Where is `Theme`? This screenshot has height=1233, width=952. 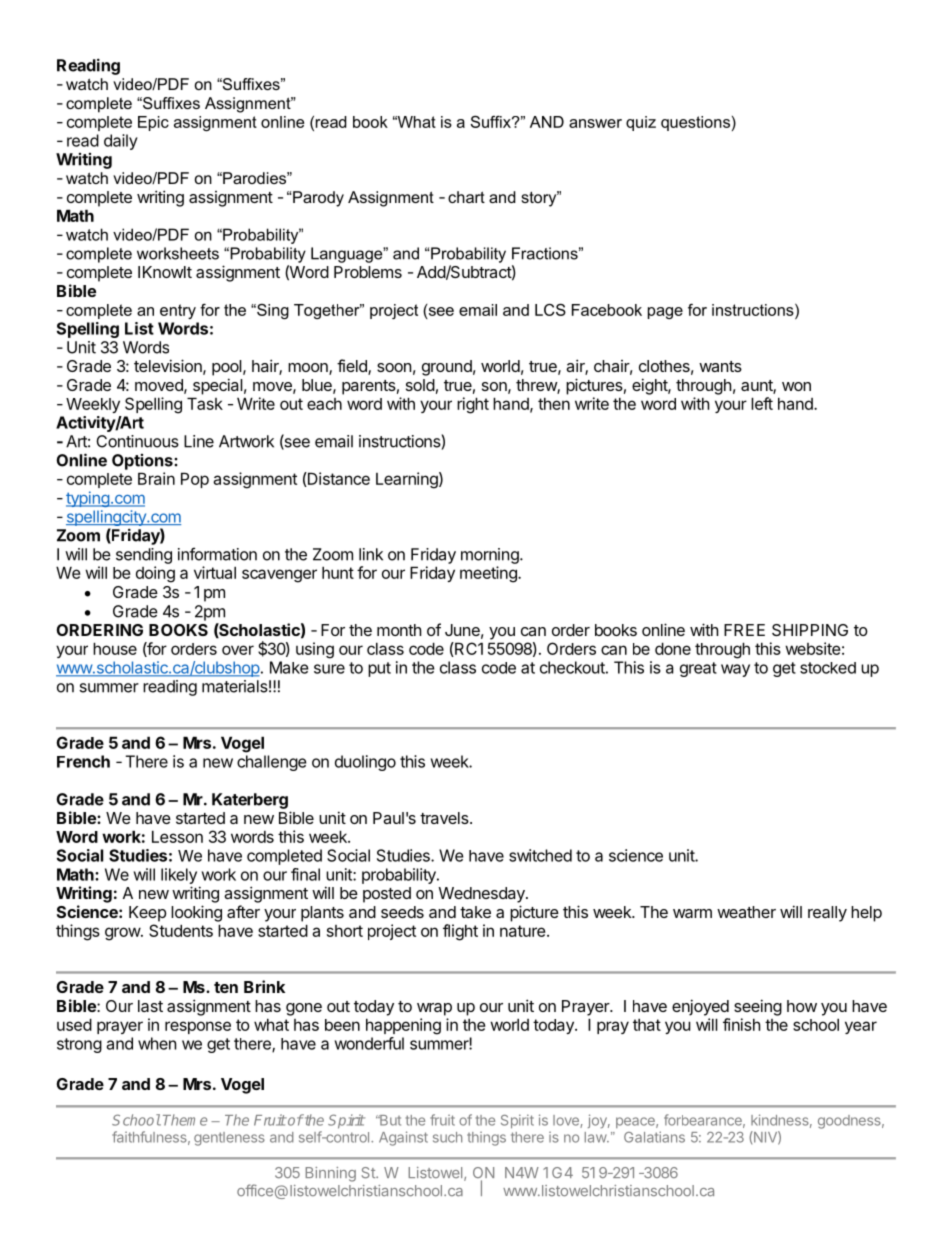
Theme is located at coordinates (185, 1120).
